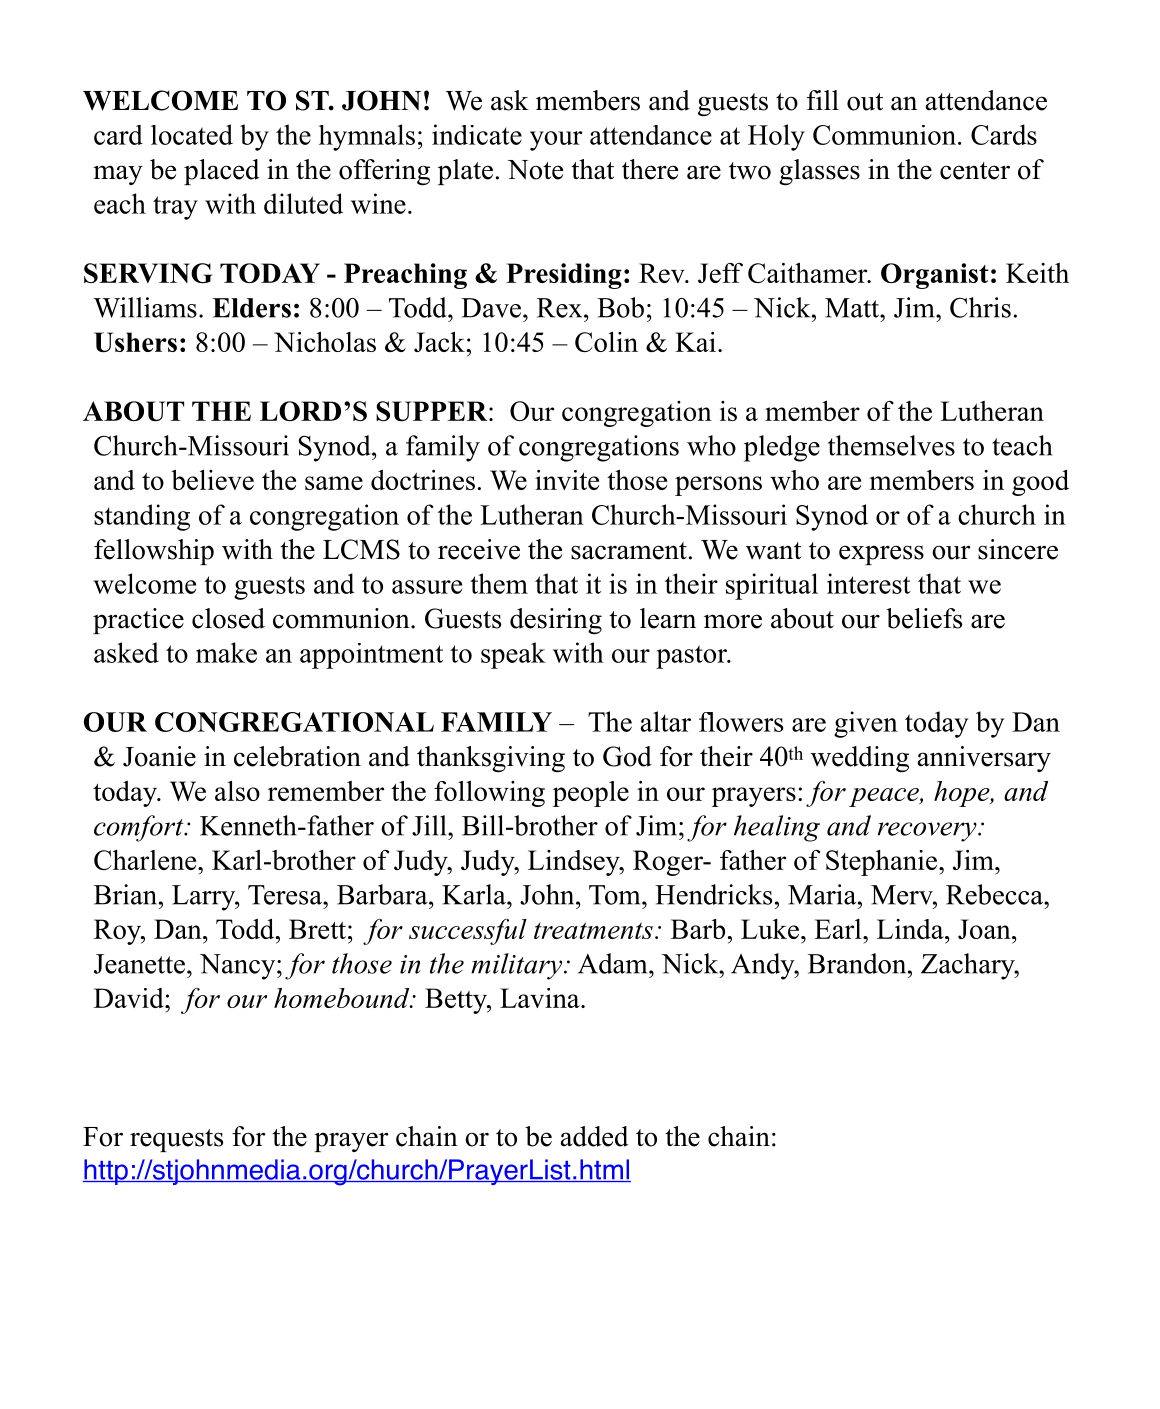  I want to click on beliefs, so click(924, 618).
